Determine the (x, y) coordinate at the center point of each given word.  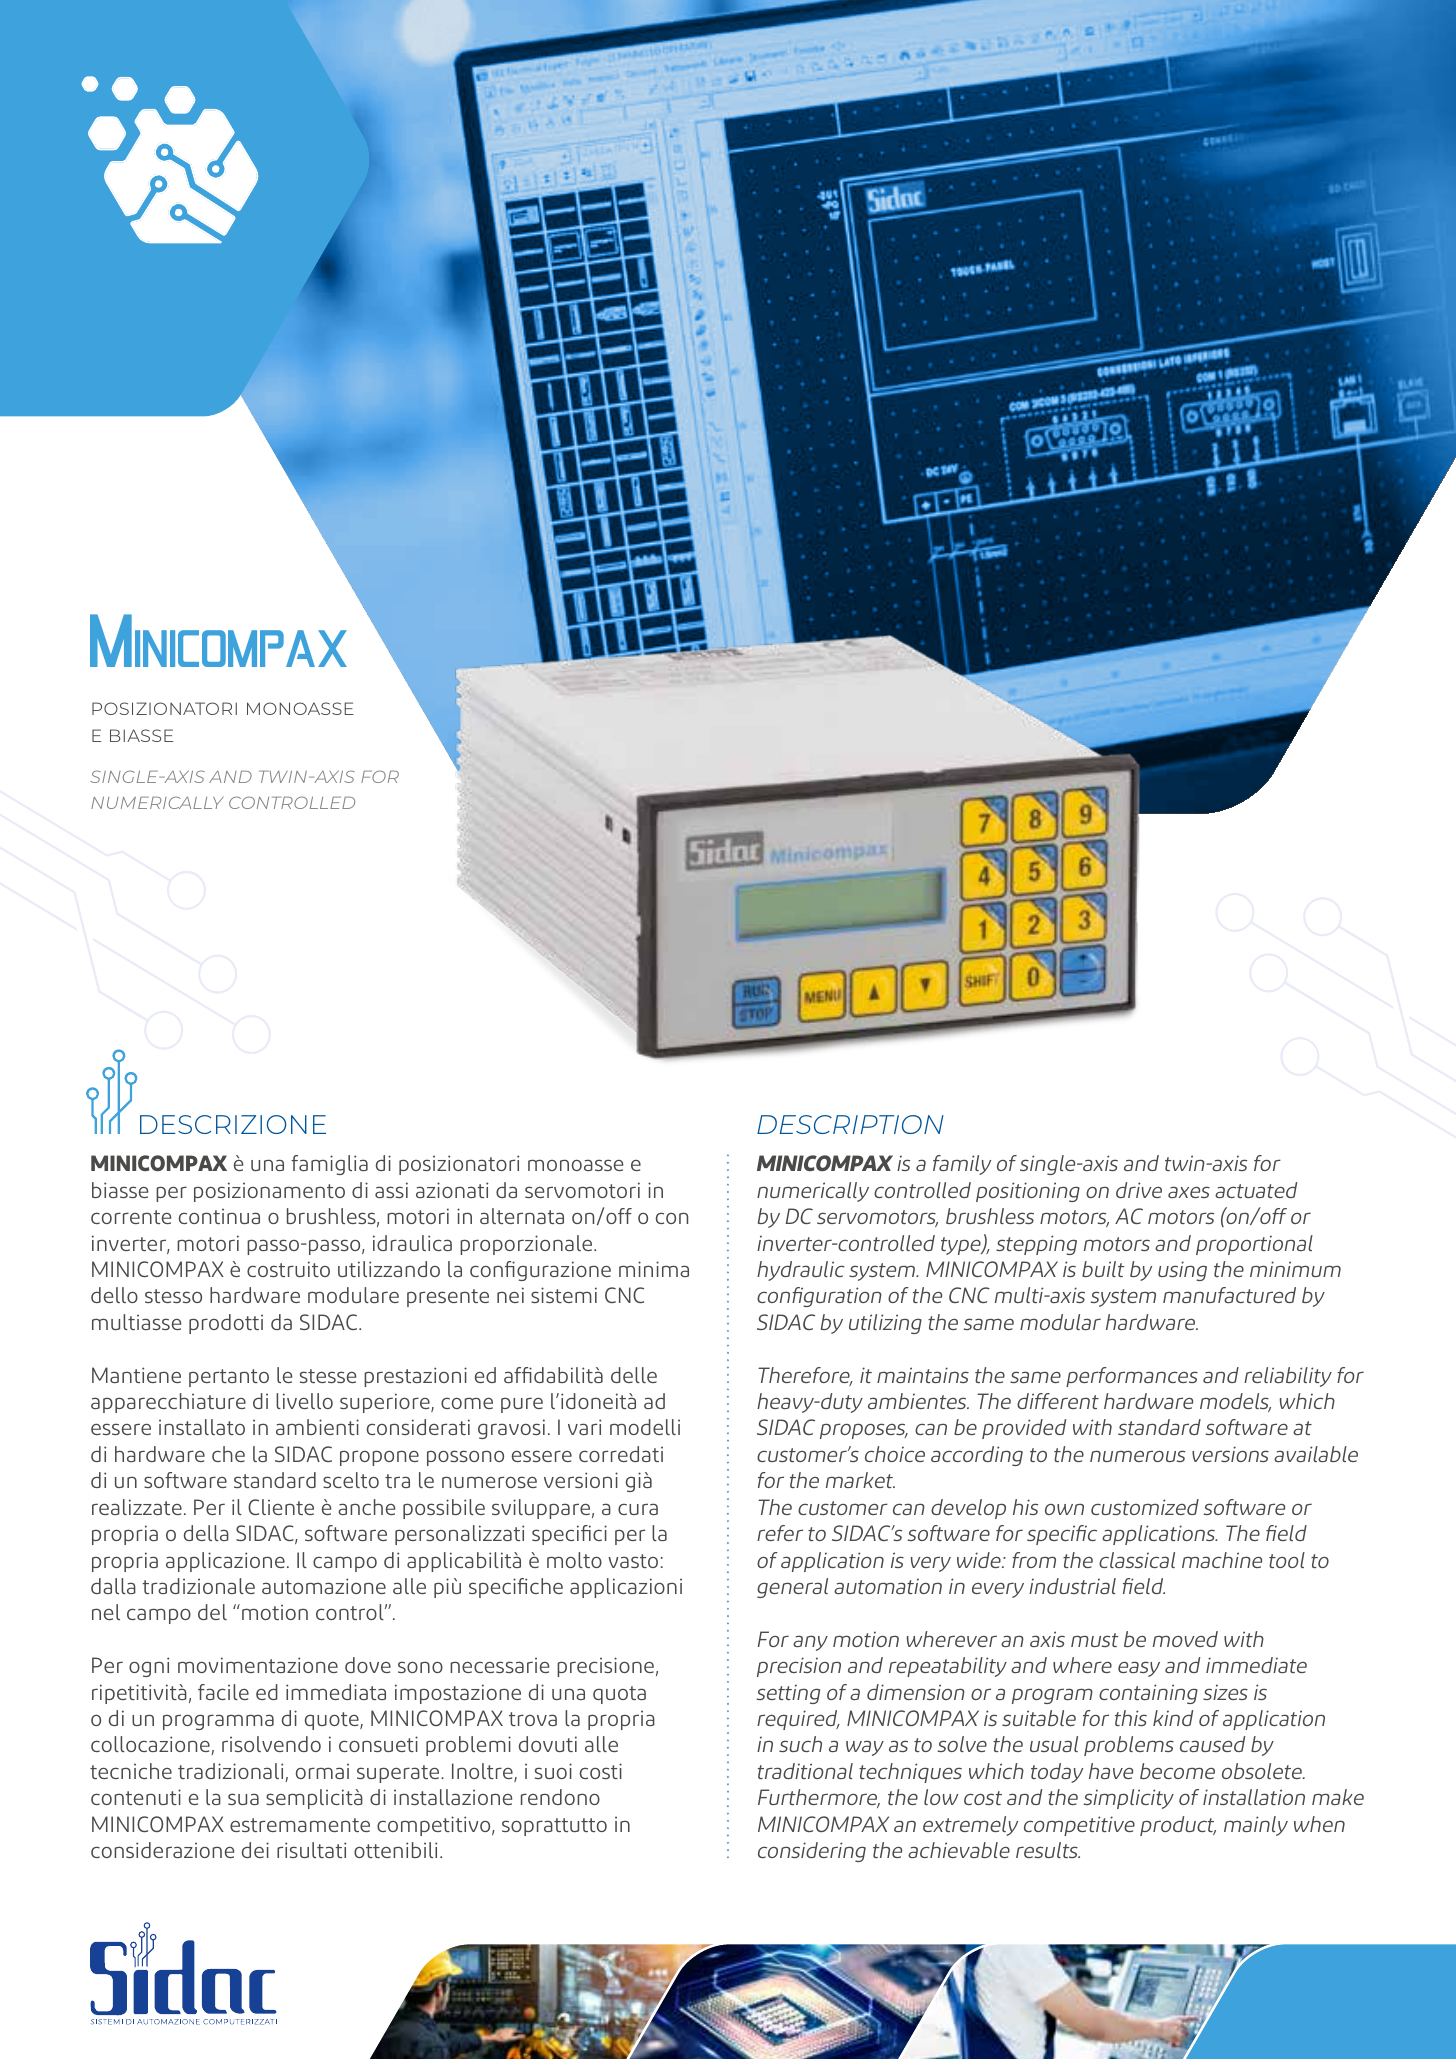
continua (219, 1216)
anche (367, 1507)
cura (638, 1509)
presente (448, 1298)
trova (533, 1719)
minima (654, 1269)
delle (634, 1375)
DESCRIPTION (850, 1124)
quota (619, 1695)
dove (368, 1665)
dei (255, 1850)
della (206, 1533)
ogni (149, 1667)
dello (114, 1295)
